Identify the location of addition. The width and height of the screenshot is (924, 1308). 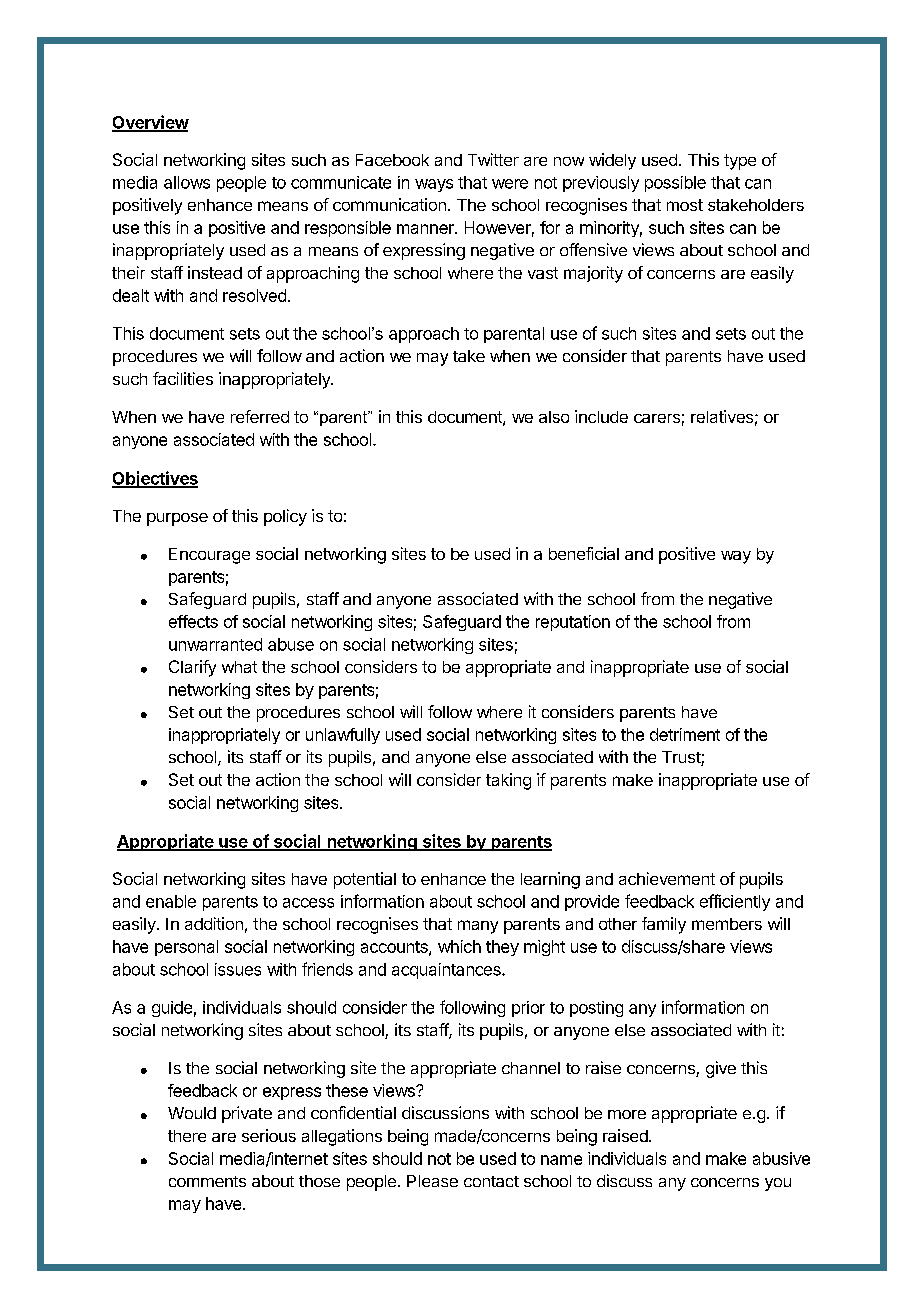
(214, 923).
